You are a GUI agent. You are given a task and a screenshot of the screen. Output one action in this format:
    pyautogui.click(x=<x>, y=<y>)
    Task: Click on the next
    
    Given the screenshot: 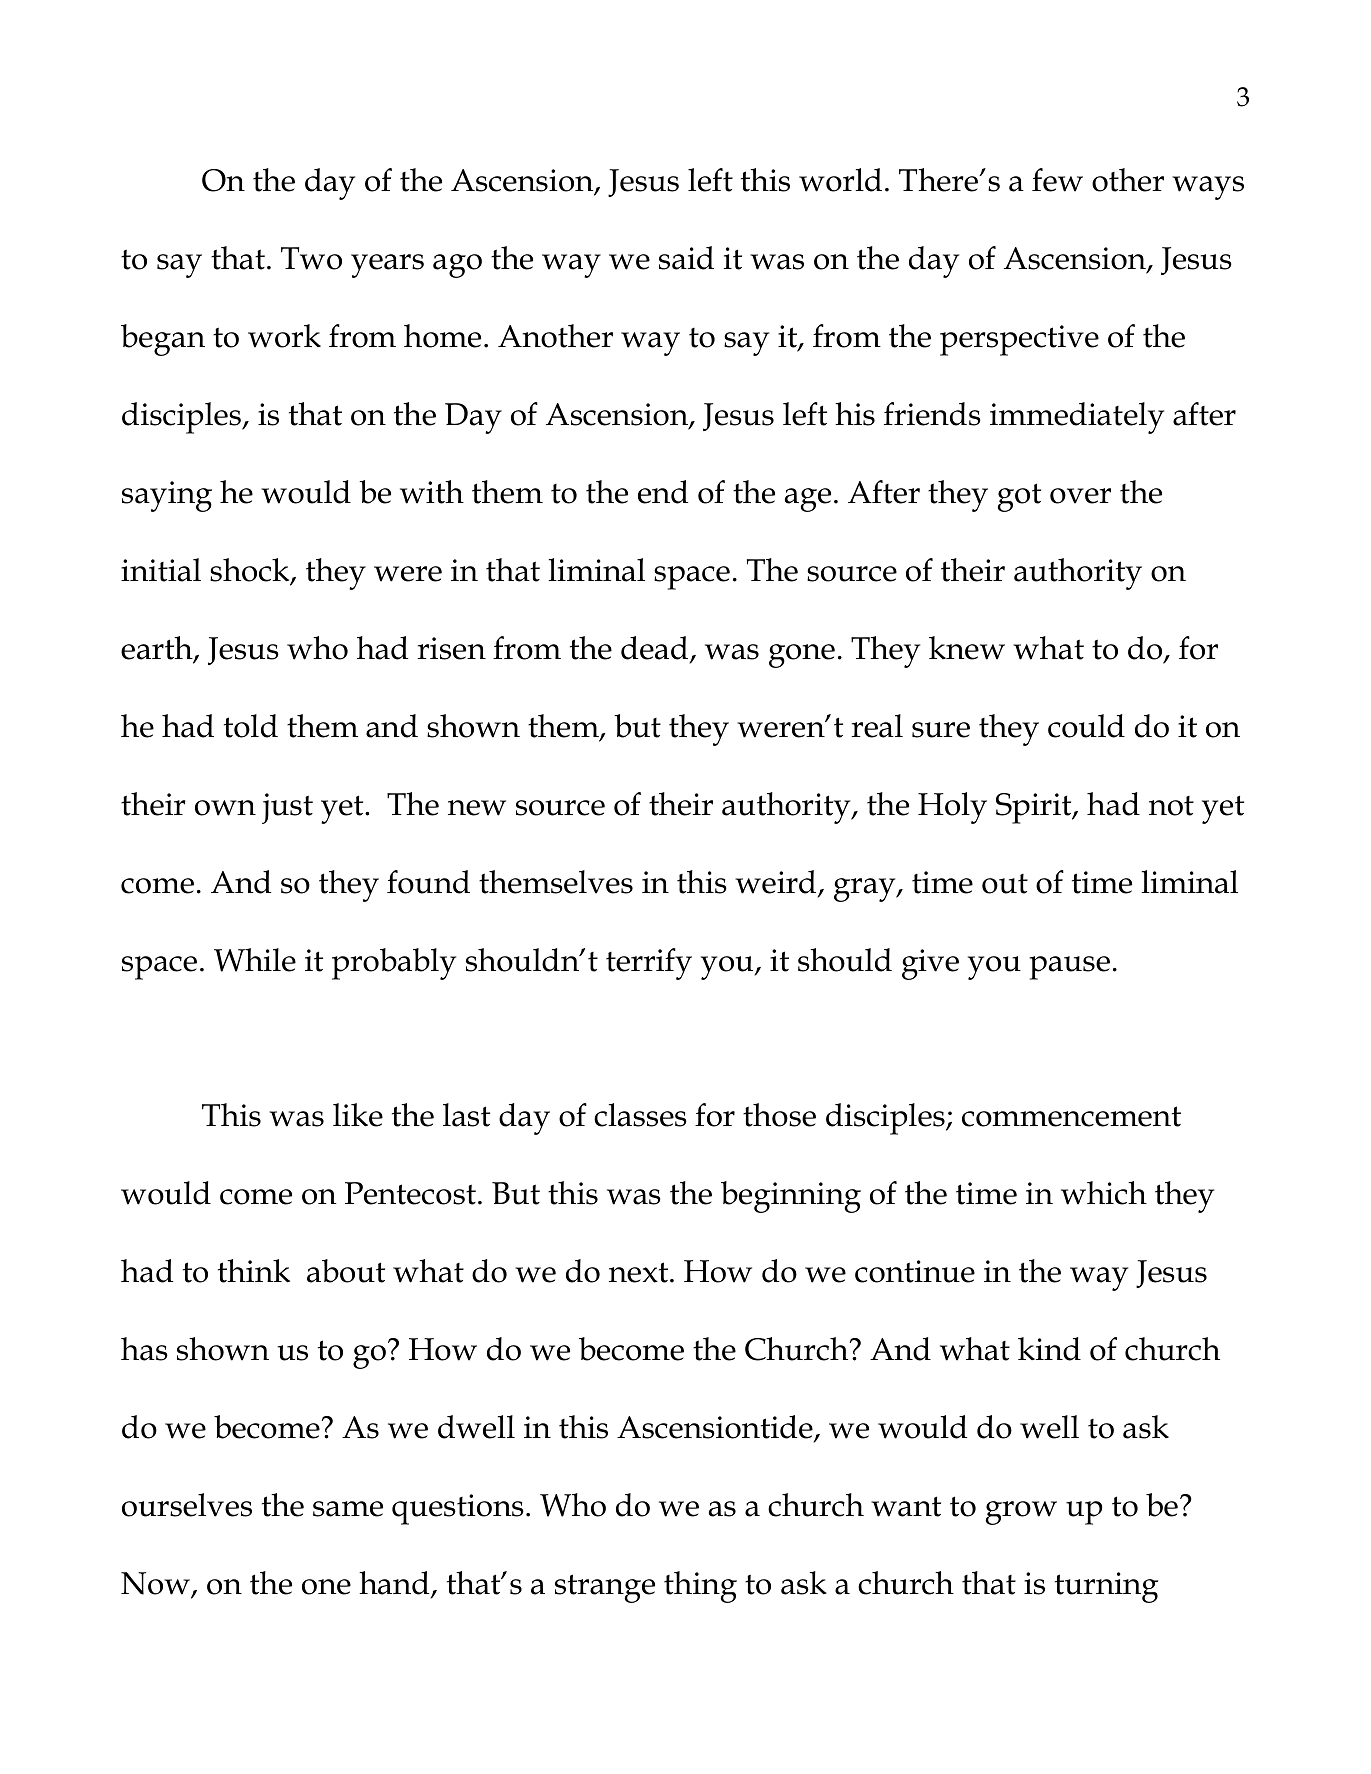 What is the action you would take?
    pyautogui.click(x=640, y=1272)
